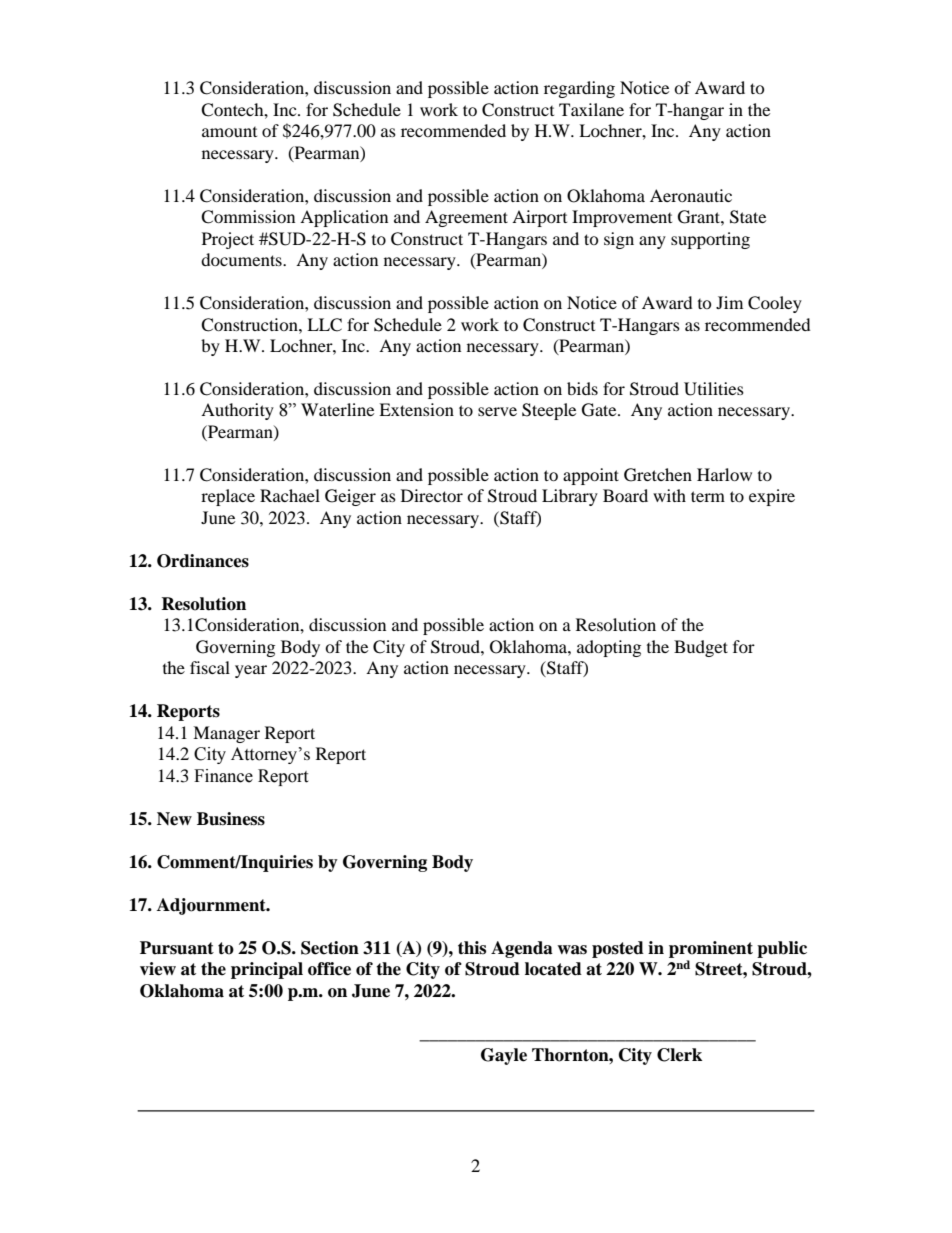 The width and height of the image is (952, 1233). I want to click on Director, so click(432, 495).
